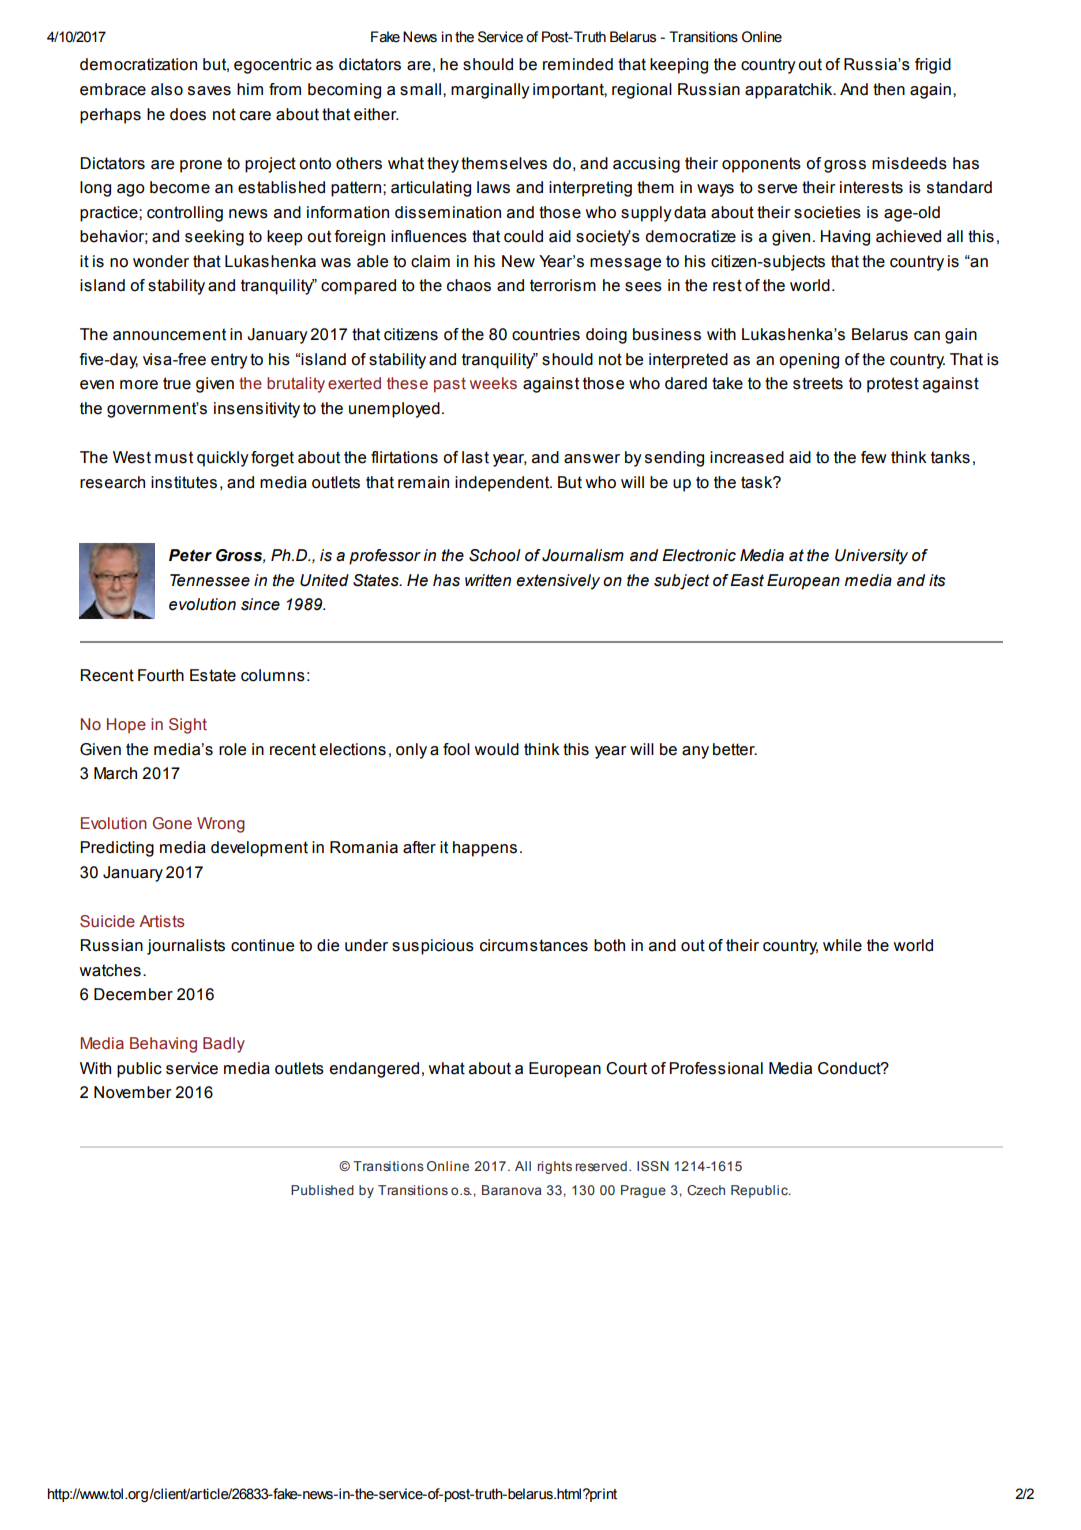  I want to click on extensively, so click(558, 582).
